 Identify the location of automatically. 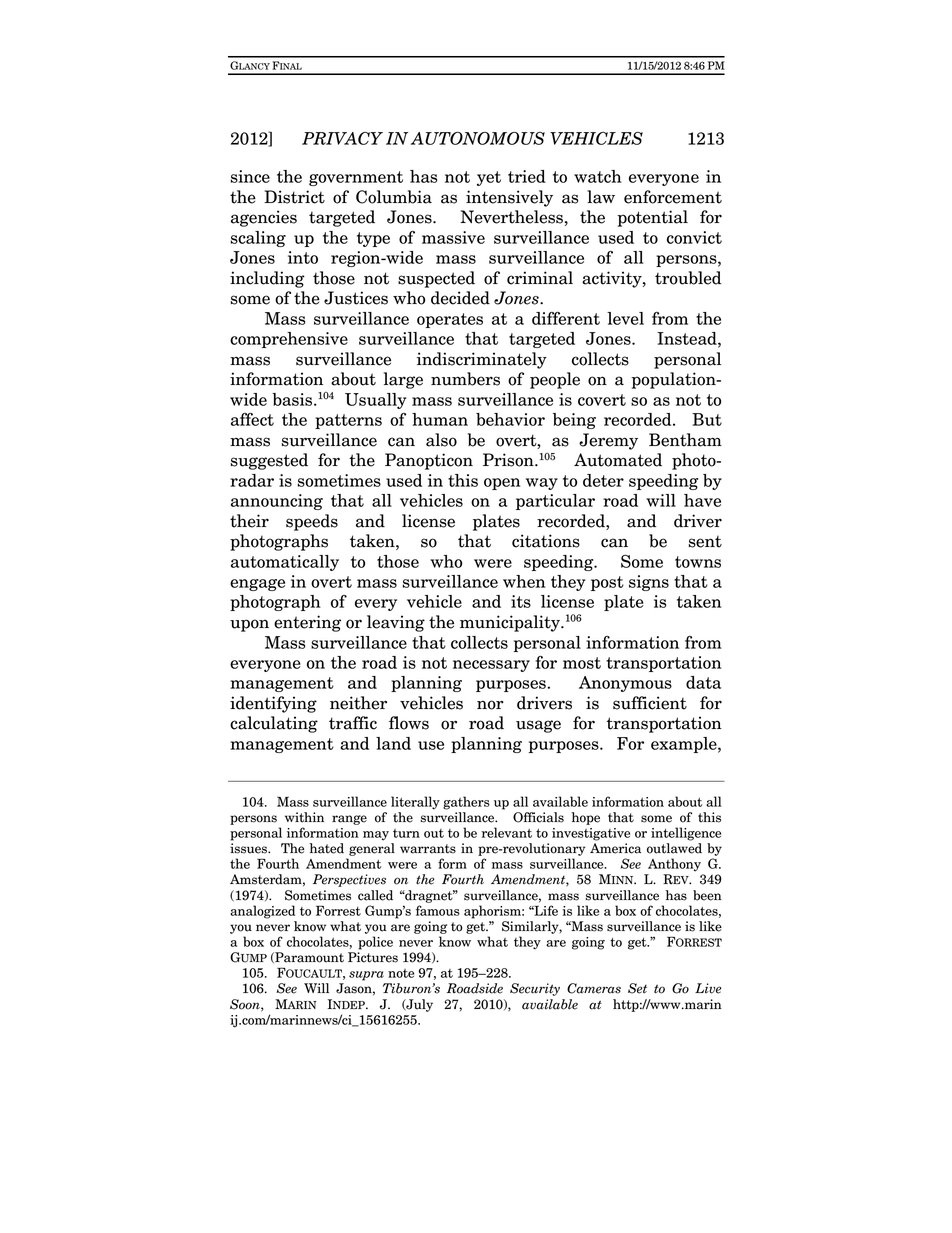
(285, 563).
